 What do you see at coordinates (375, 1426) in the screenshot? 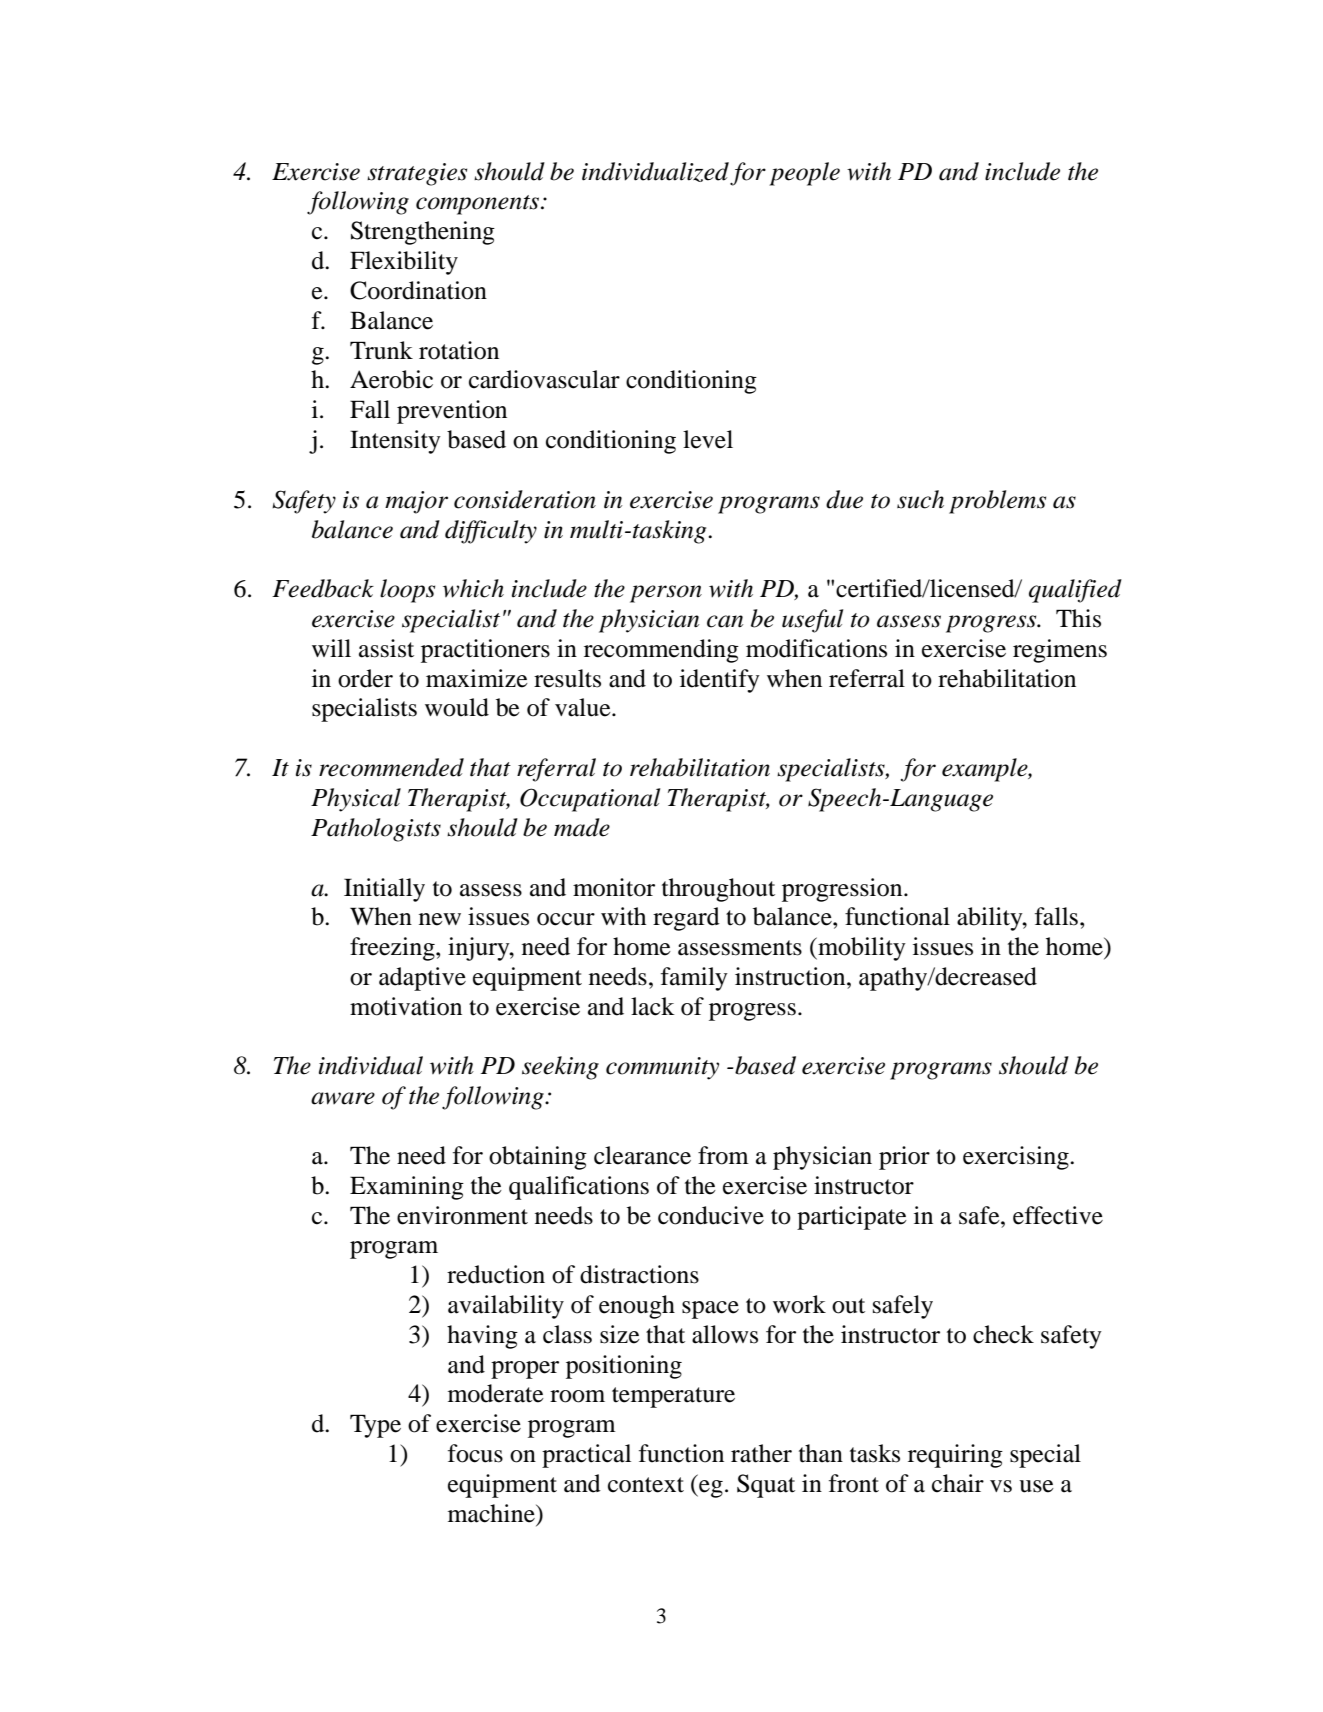
I see `Type` at bounding box center [375, 1426].
